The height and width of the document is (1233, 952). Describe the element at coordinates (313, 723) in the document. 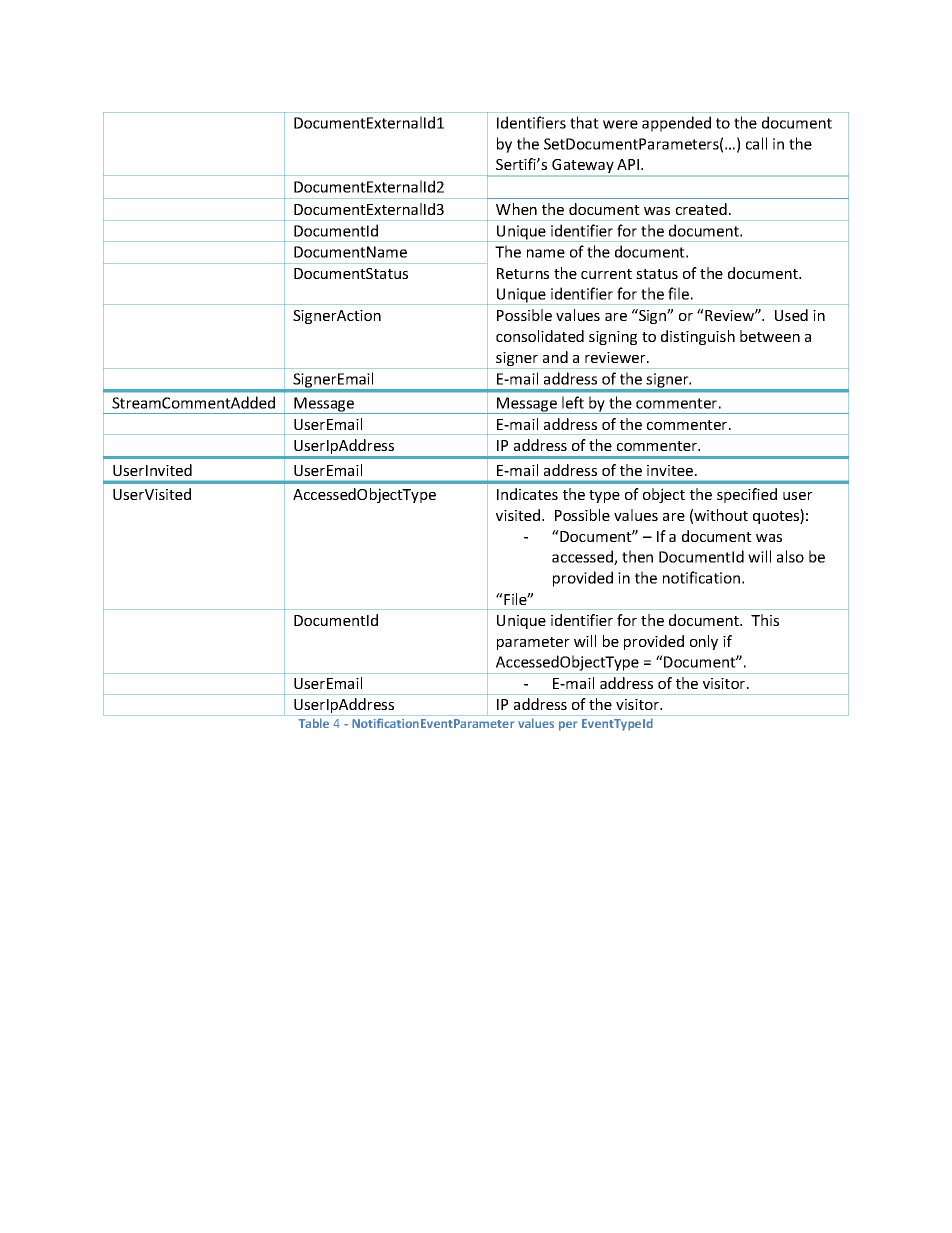

I see `Table` at that location.
